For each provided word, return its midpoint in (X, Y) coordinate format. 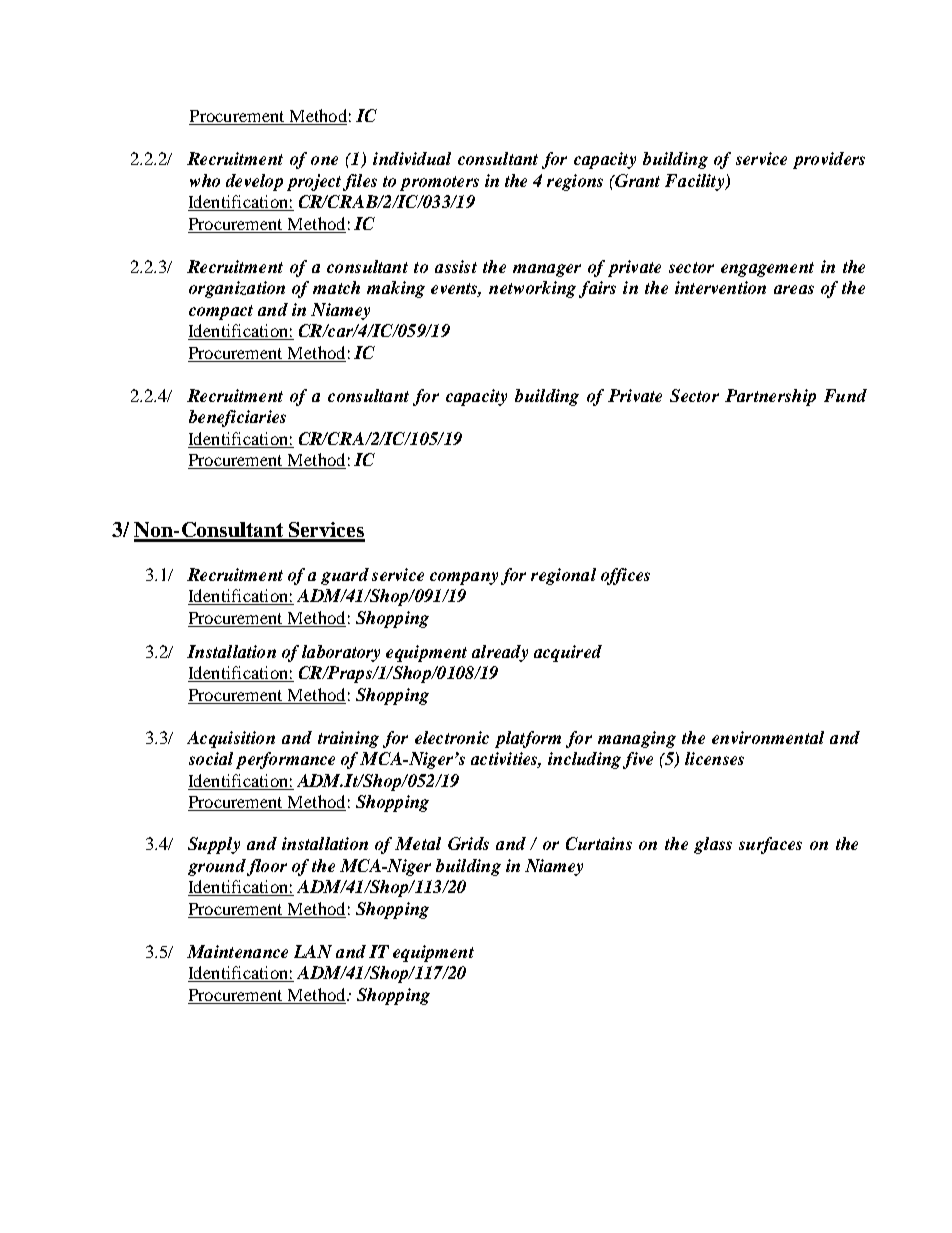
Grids (468, 843)
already (500, 653)
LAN (313, 951)
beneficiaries (237, 418)
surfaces (770, 845)
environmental (768, 737)
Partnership (770, 397)
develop (254, 182)
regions (575, 182)
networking (532, 289)
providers (829, 160)
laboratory (341, 653)
